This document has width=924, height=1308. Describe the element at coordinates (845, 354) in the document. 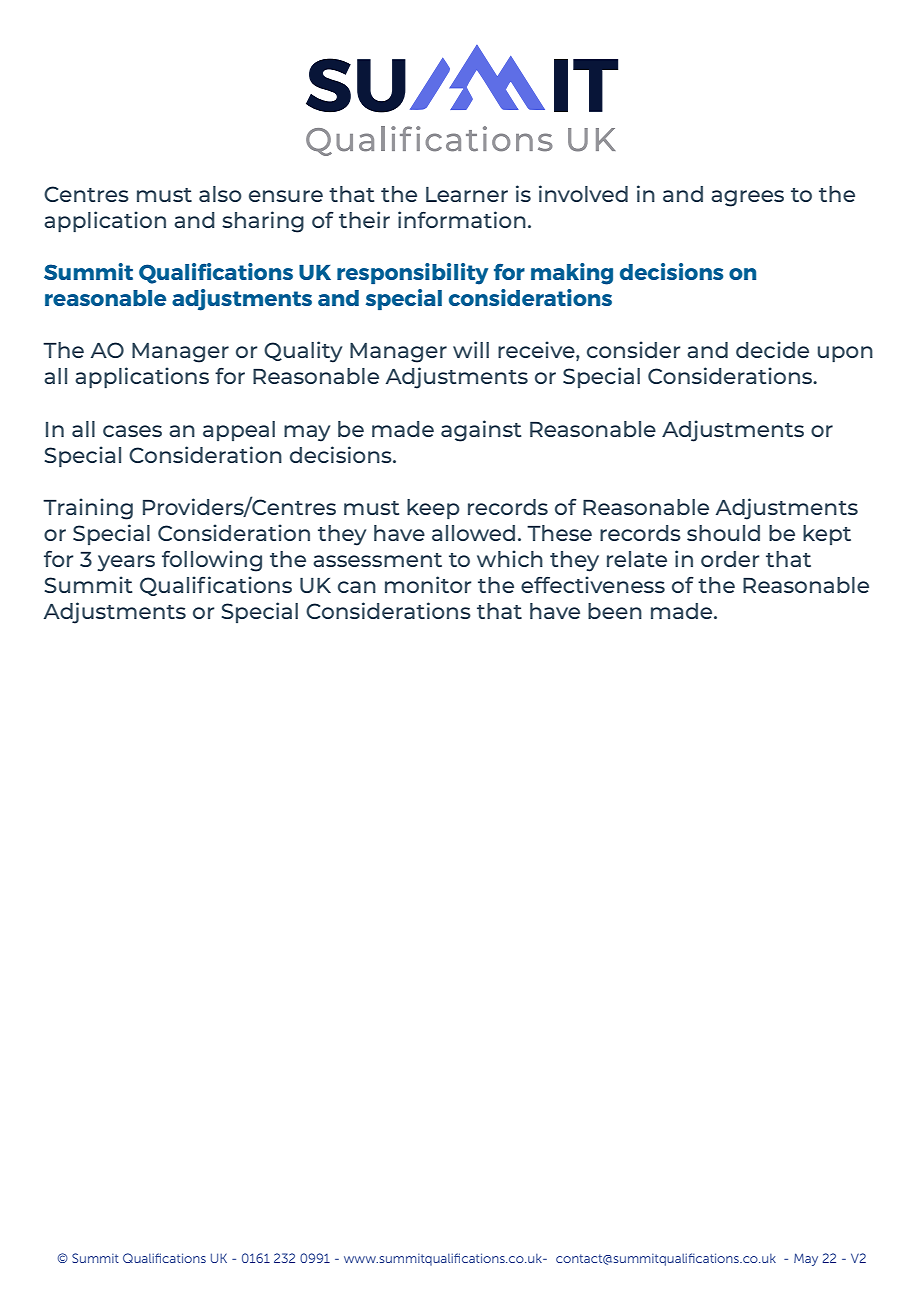

I see `upon` at that location.
